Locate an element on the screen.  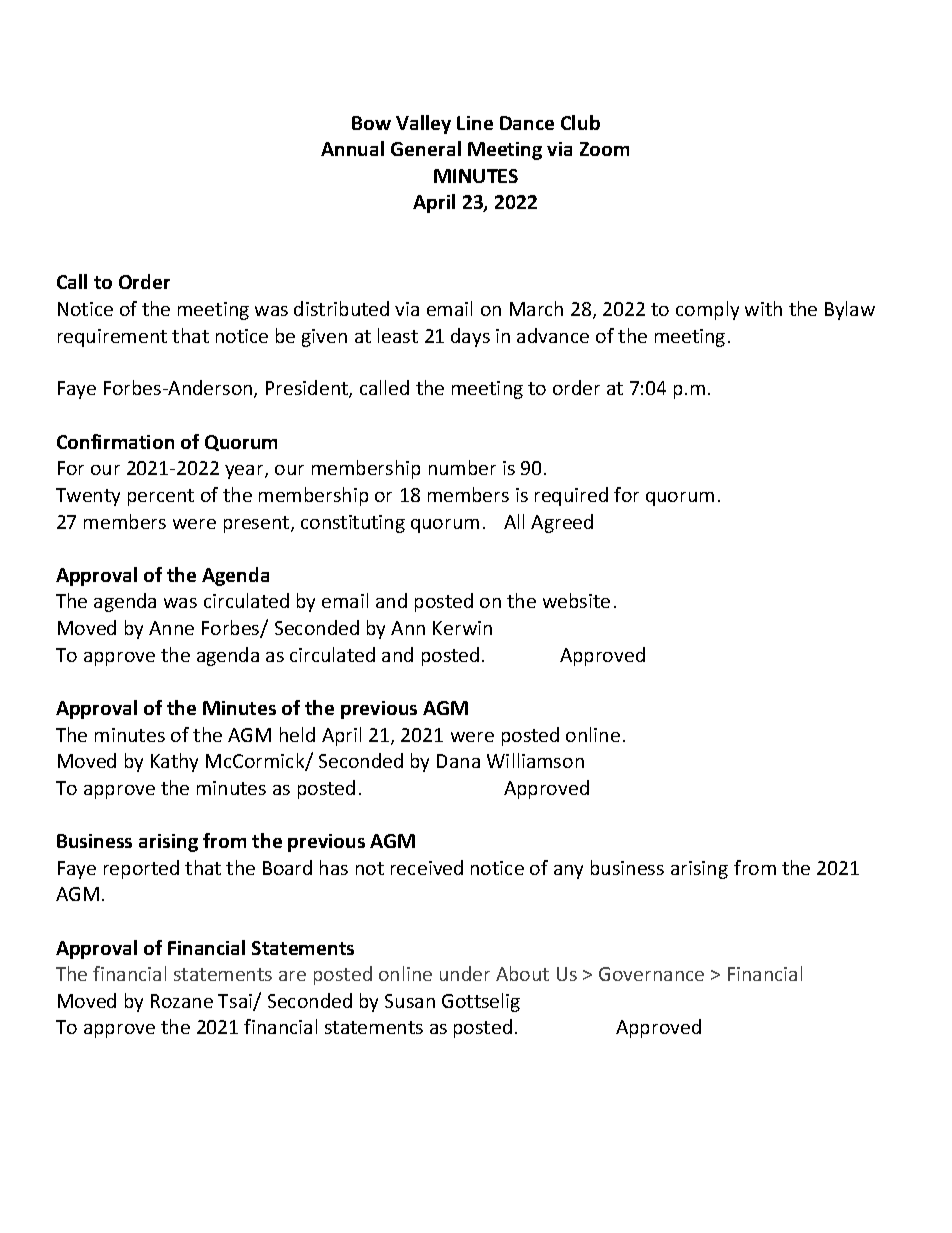
Zoom is located at coordinates (604, 149).
